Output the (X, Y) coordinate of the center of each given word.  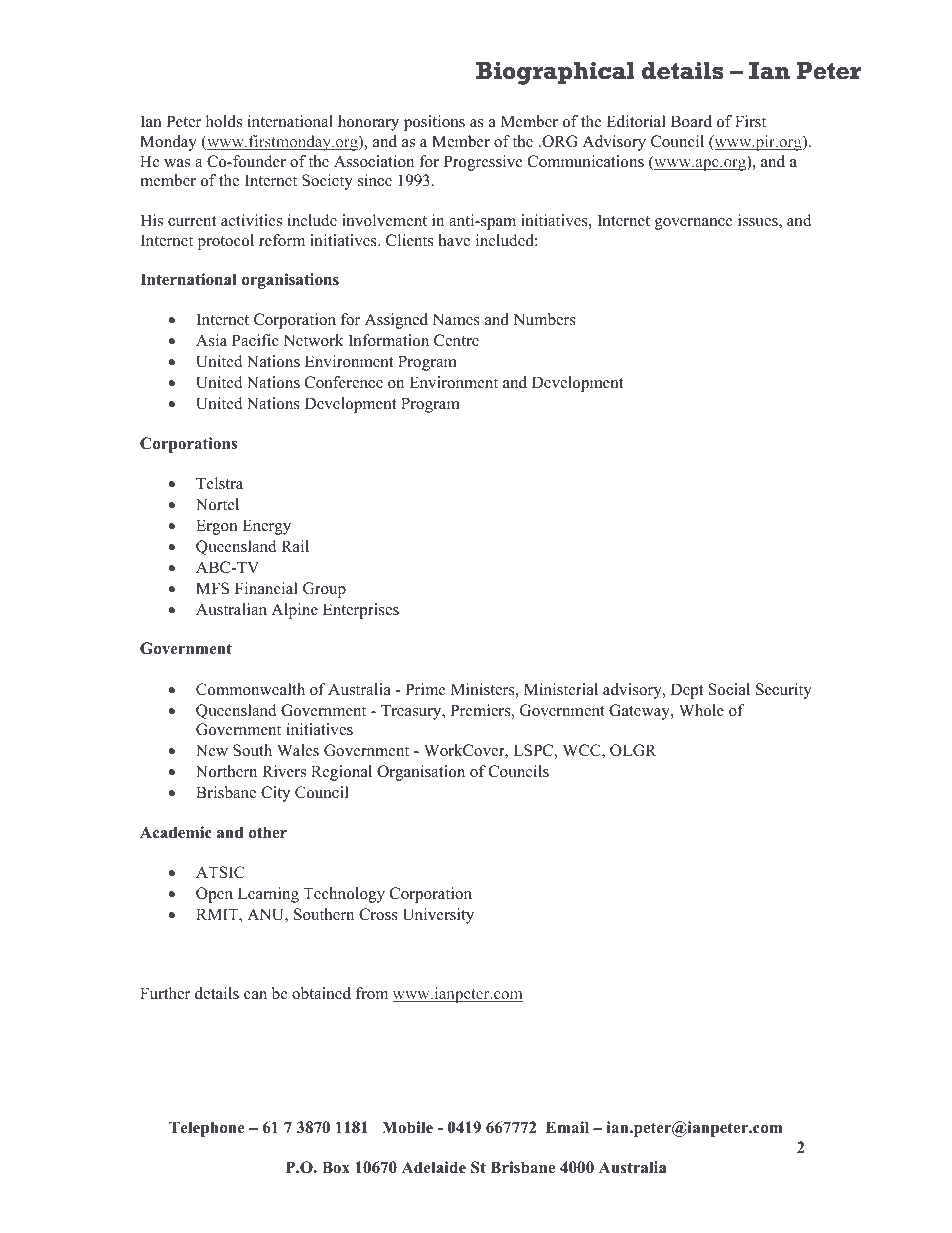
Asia (211, 340)
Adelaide (434, 1167)
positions (434, 123)
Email (567, 1127)
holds (224, 121)
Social (729, 689)
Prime (425, 689)
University (438, 916)
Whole (701, 710)
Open (214, 895)
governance (694, 224)
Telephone (207, 1129)
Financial (266, 588)
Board (691, 121)
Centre (456, 340)
